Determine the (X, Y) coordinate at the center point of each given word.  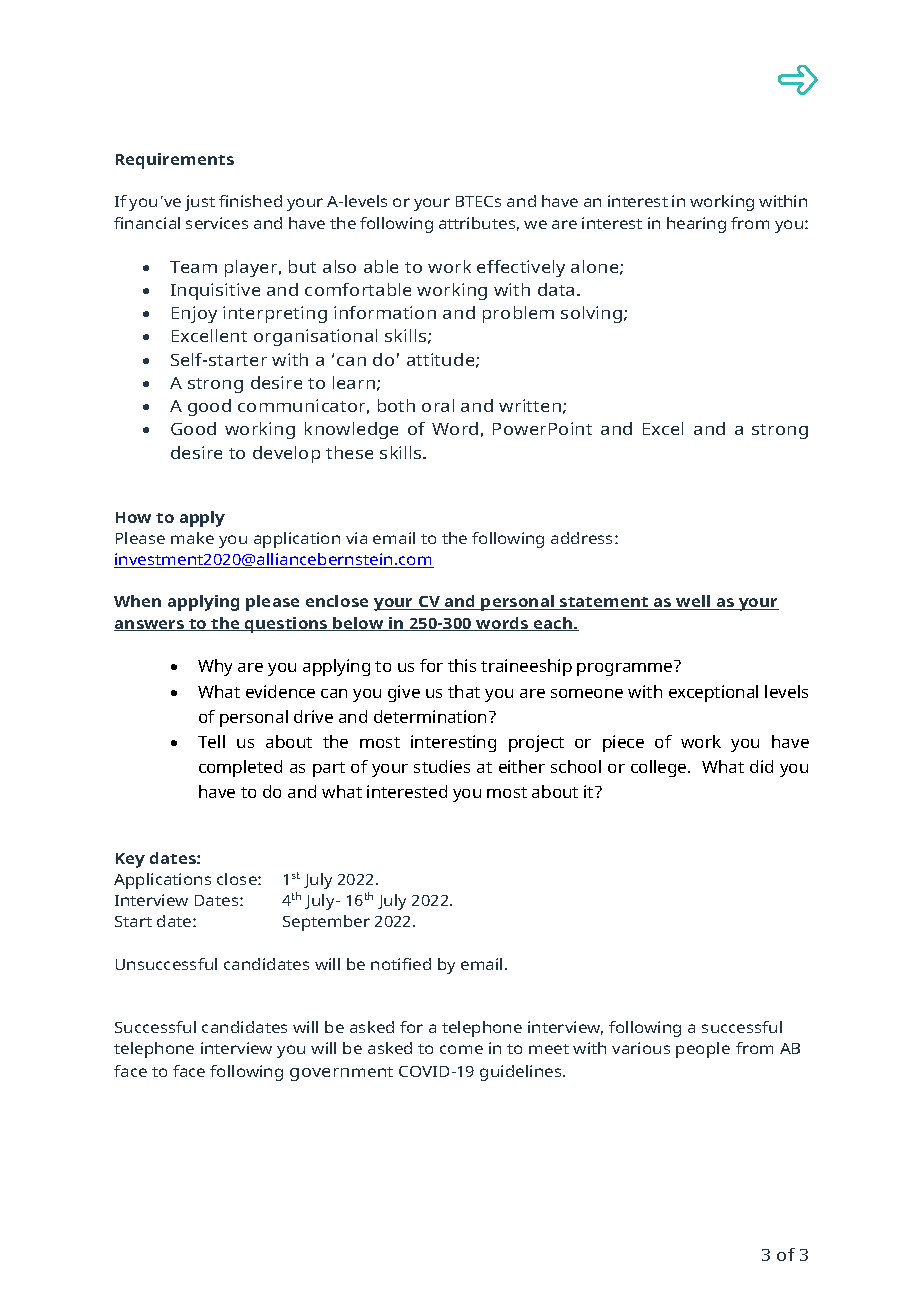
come (461, 1049)
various (641, 1048)
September (326, 923)
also (339, 266)
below (358, 624)
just (200, 203)
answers (150, 625)
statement (604, 603)
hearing (696, 225)
